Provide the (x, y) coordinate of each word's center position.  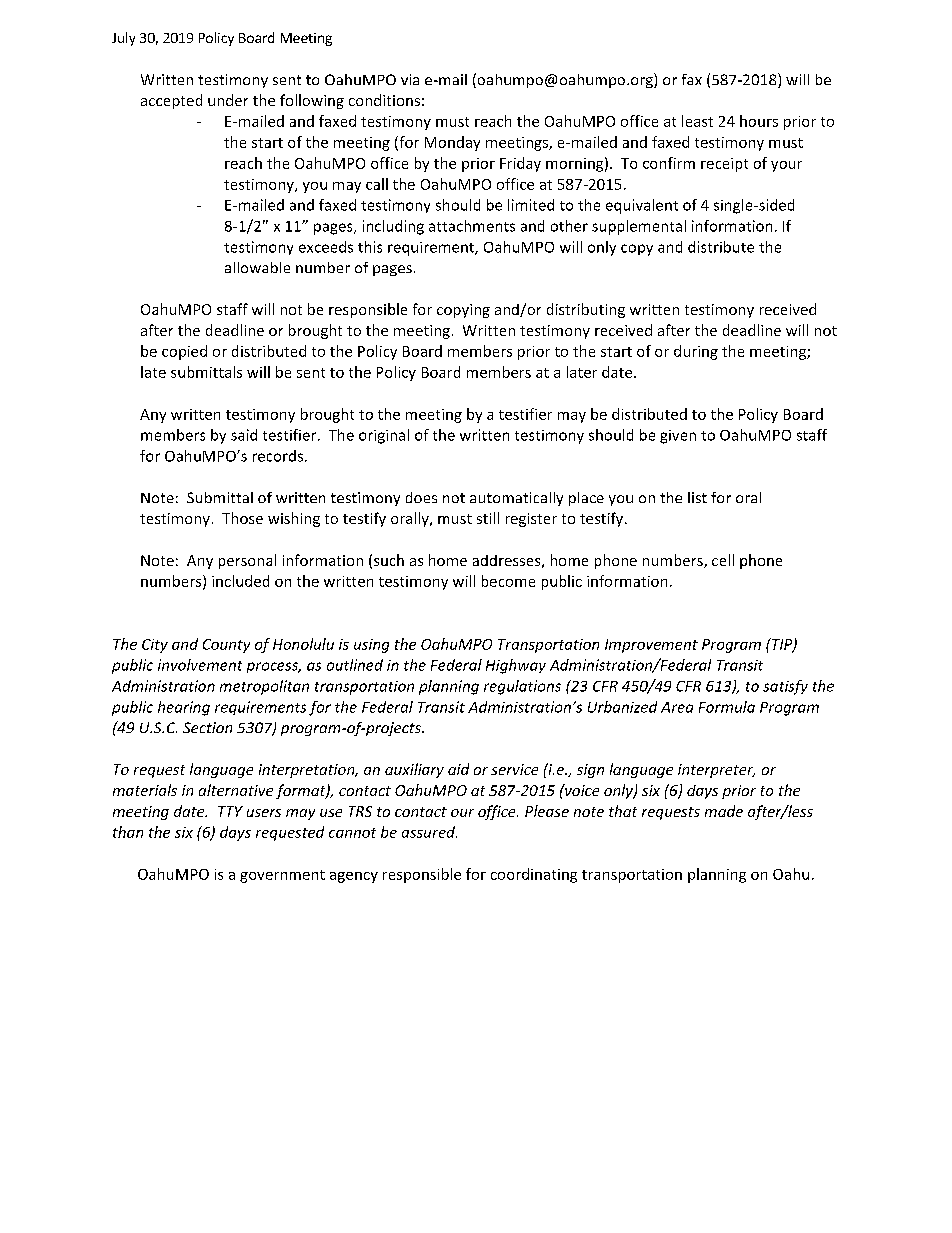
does (421, 497)
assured (429, 832)
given (678, 437)
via (410, 79)
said (244, 435)
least (697, 121)
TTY (230, 811)
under (228, 100)
